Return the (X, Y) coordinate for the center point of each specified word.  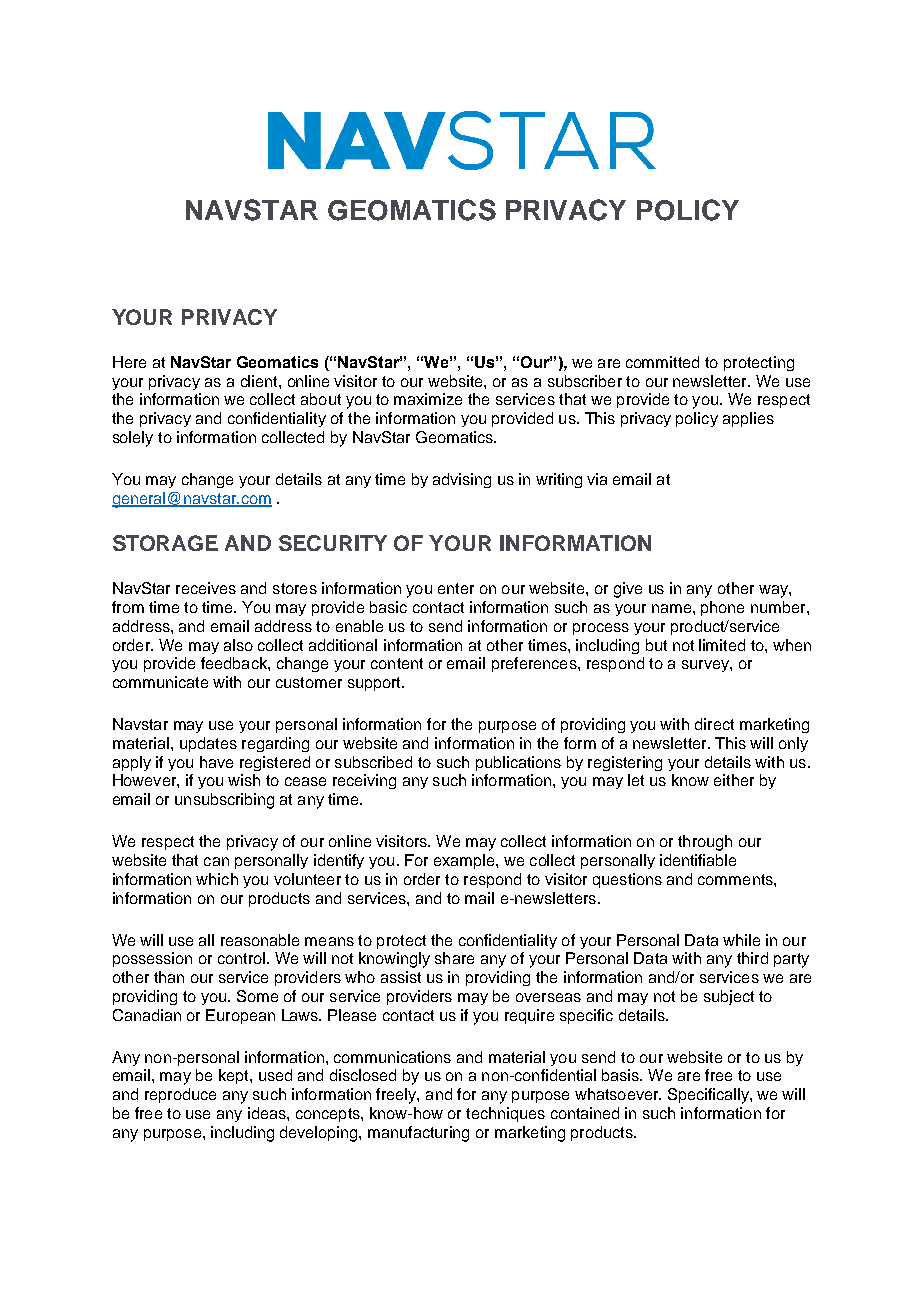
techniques (505, 1114)
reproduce (180, 1095)
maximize (428, 399)
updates (208, 744)
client (260, 381)
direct (714, 724)
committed (662, 362)
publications (518, 763)
